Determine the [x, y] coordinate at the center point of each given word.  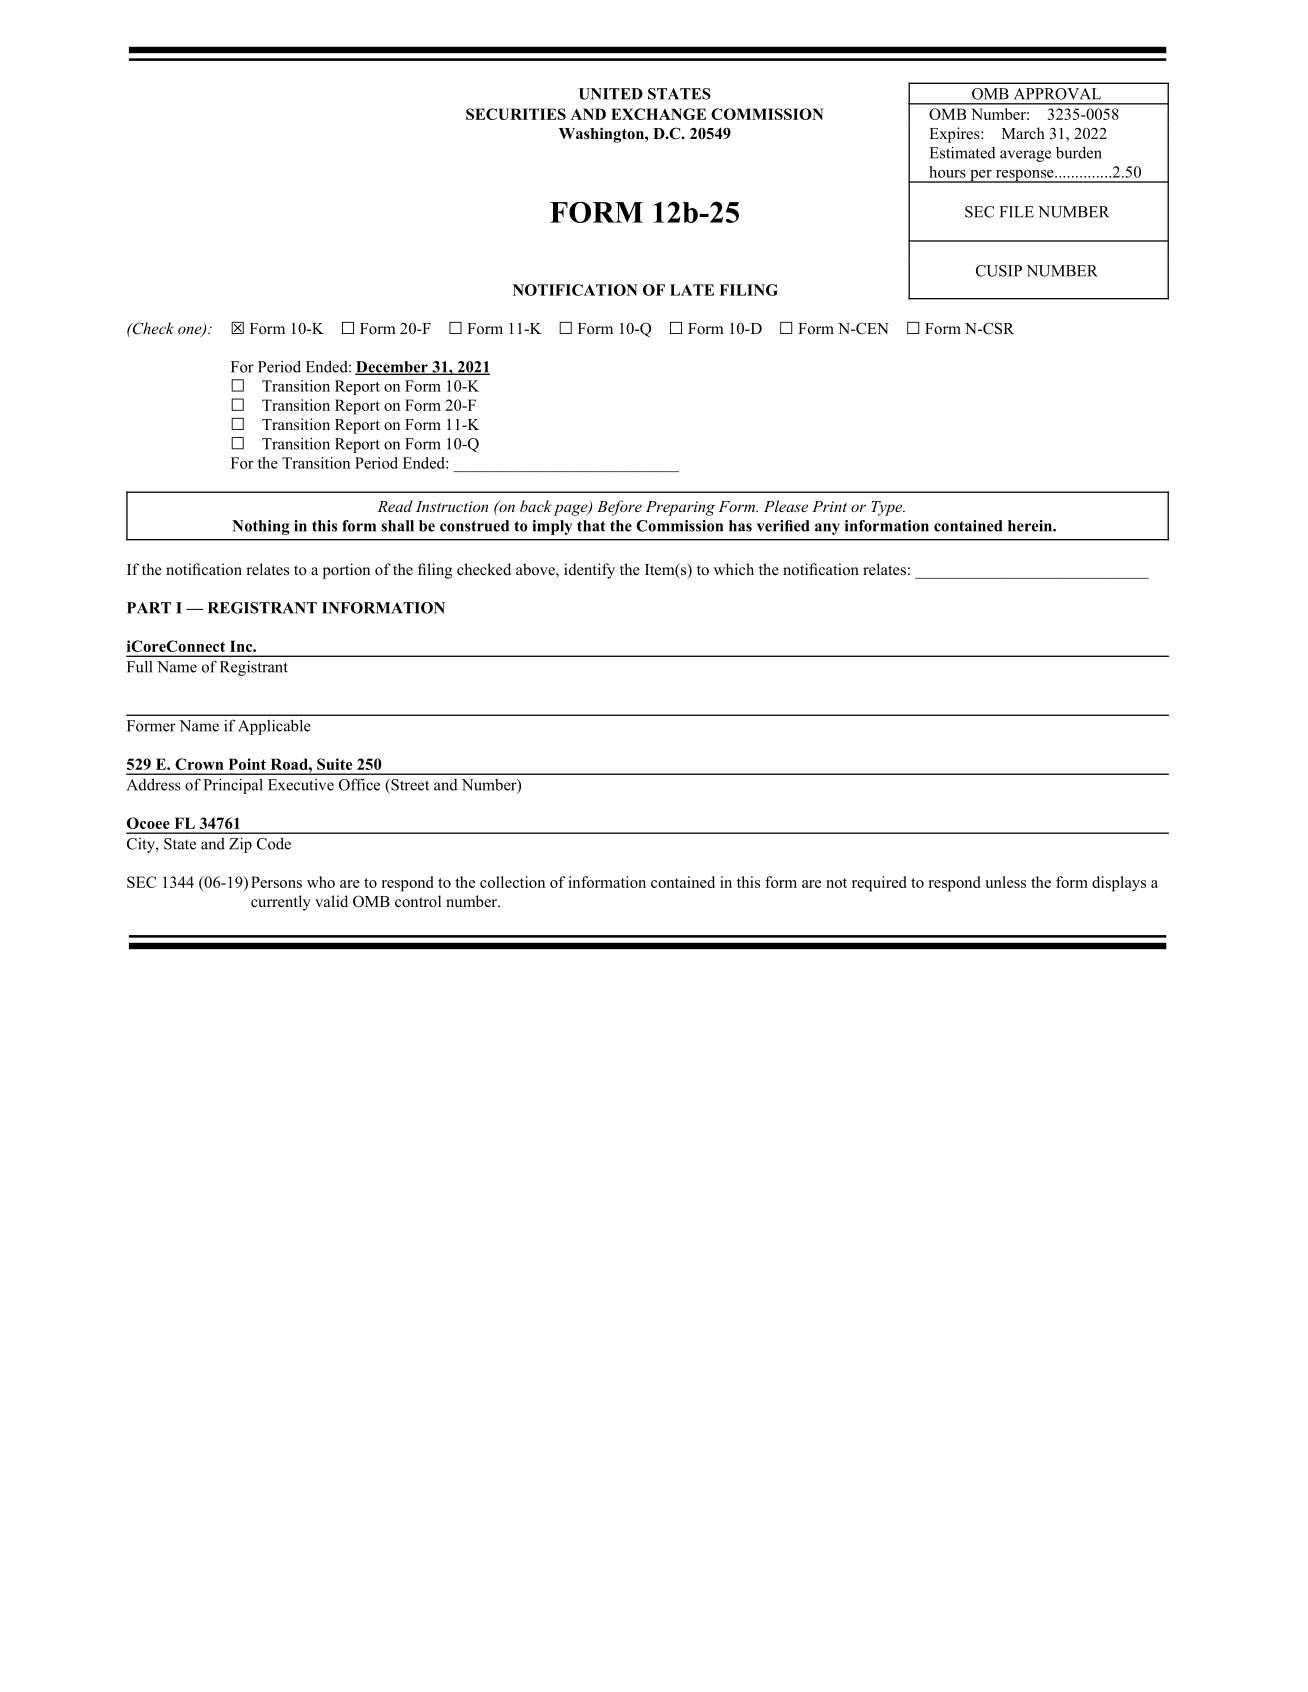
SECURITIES [516, 114]
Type [888, 508]
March [1023, 133]
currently [281, 903]
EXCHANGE [658, 114]
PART [149, 608]
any [827, 529]
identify [589, 571]
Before [619, 508]
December [392, 368]
